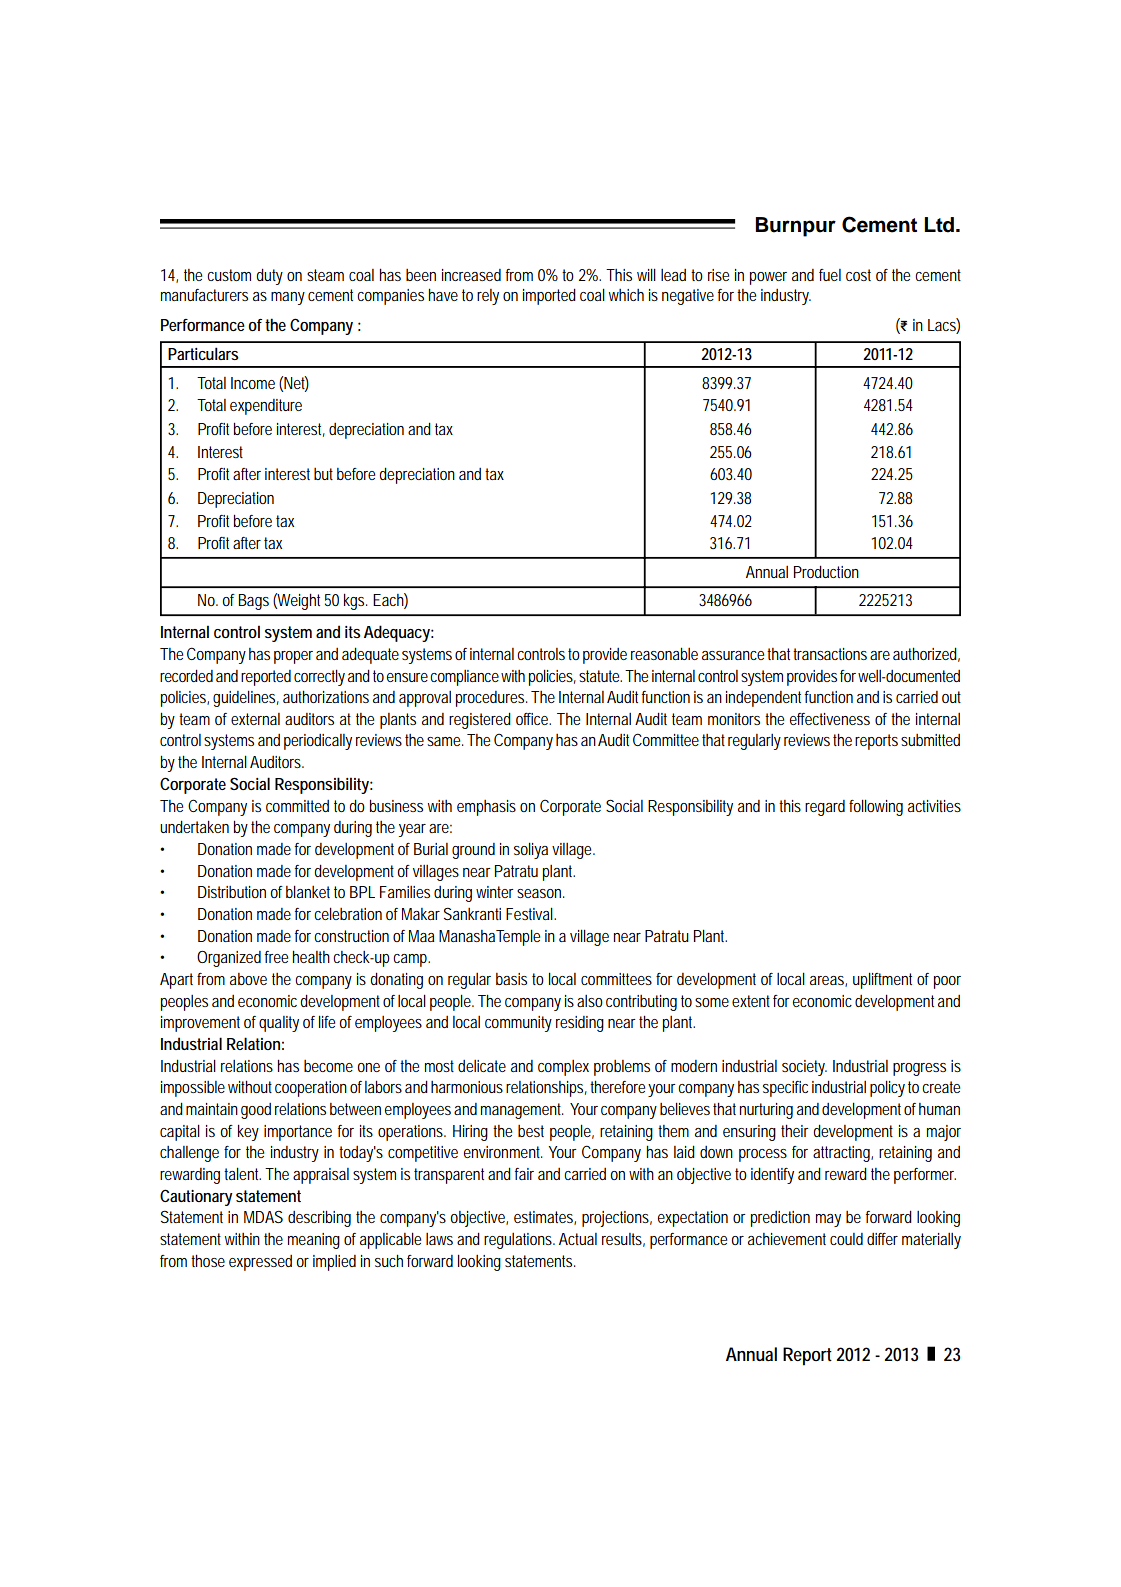 The image size is (1121, 1587). What do you see at coordinates (578, 1239) in the image?
I see `Actual` at bounding box center [578, 1239].
